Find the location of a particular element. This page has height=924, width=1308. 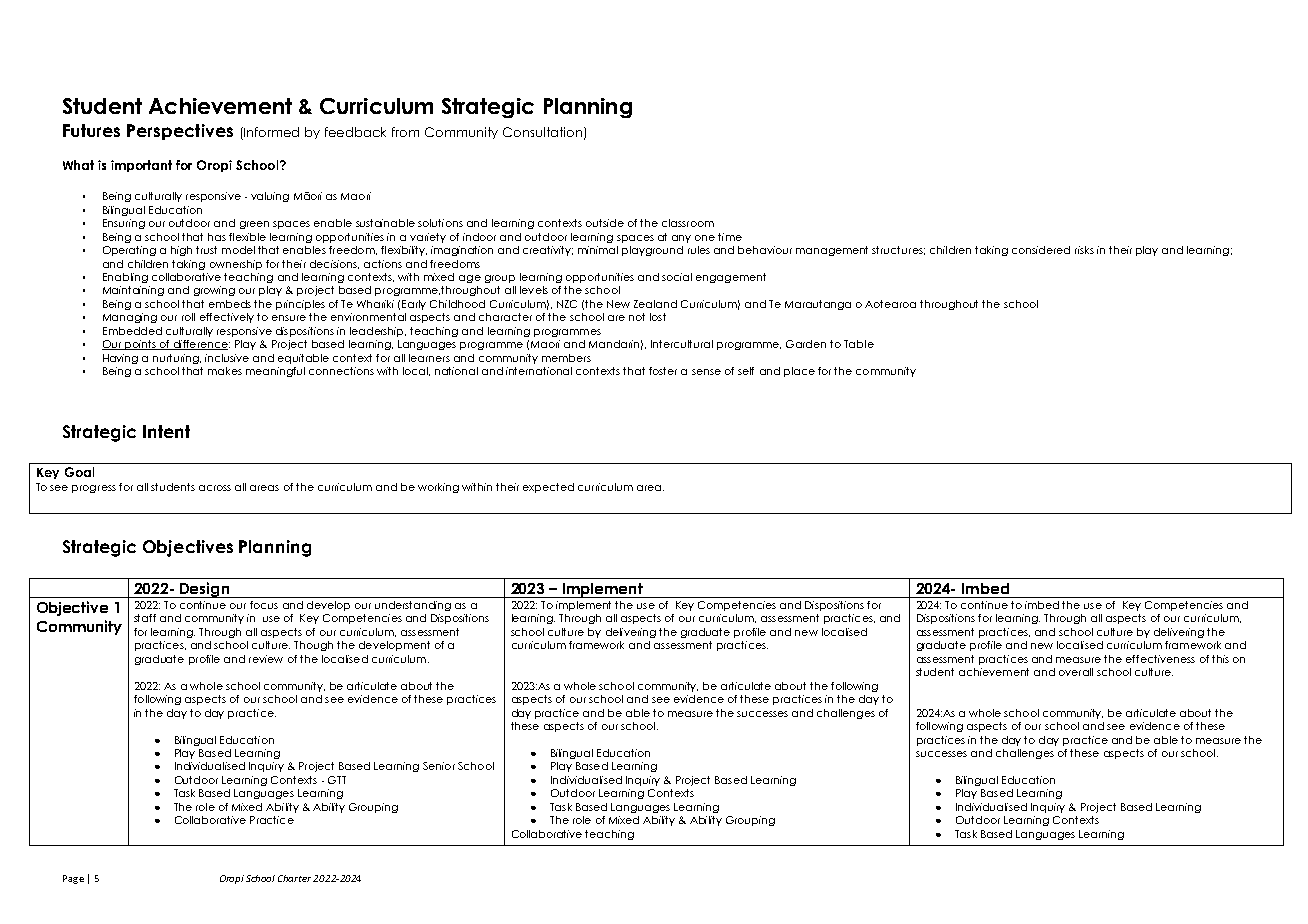

risks is located at coordinates (1084, 250).
